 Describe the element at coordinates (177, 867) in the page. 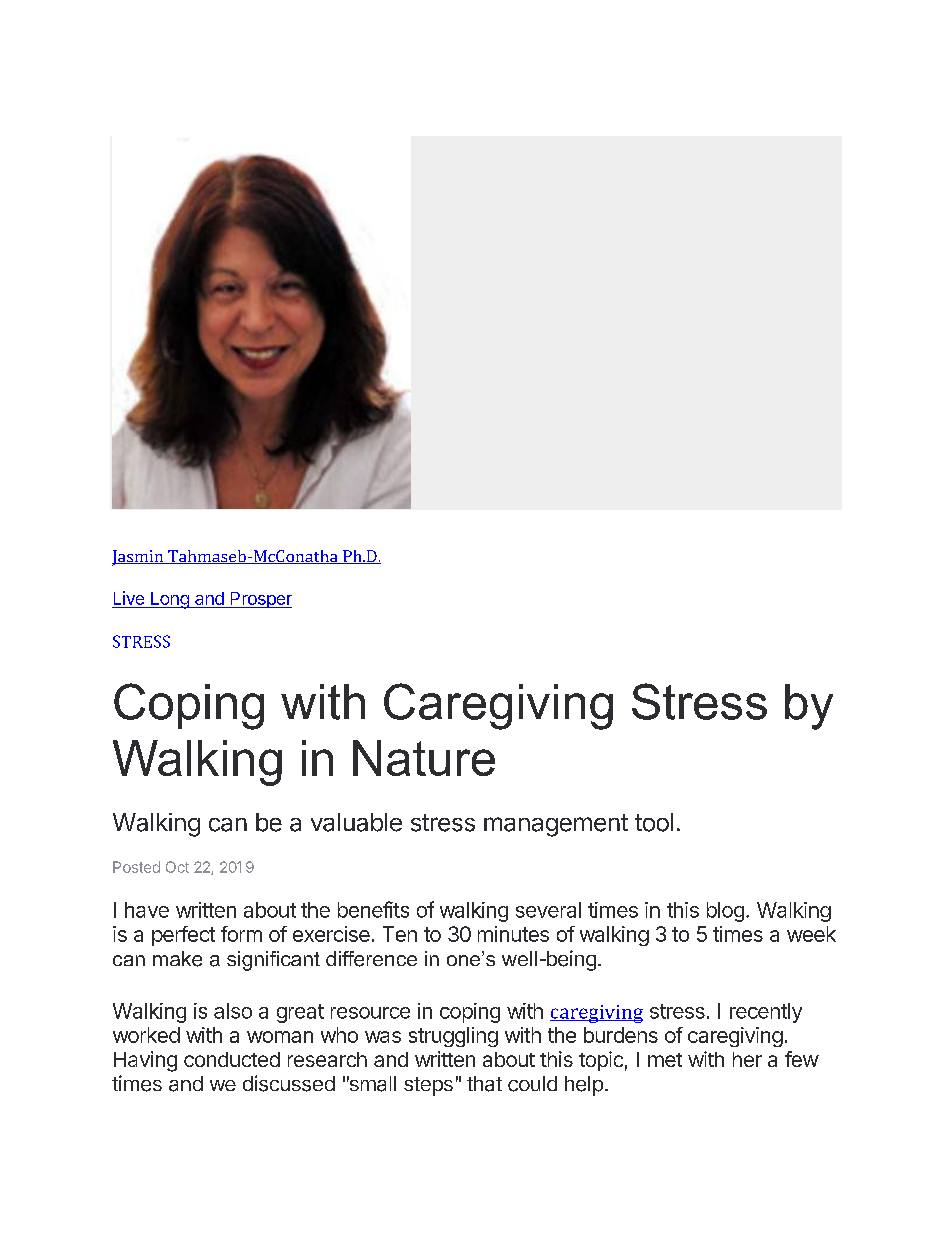

I see `Oct` at that location.
